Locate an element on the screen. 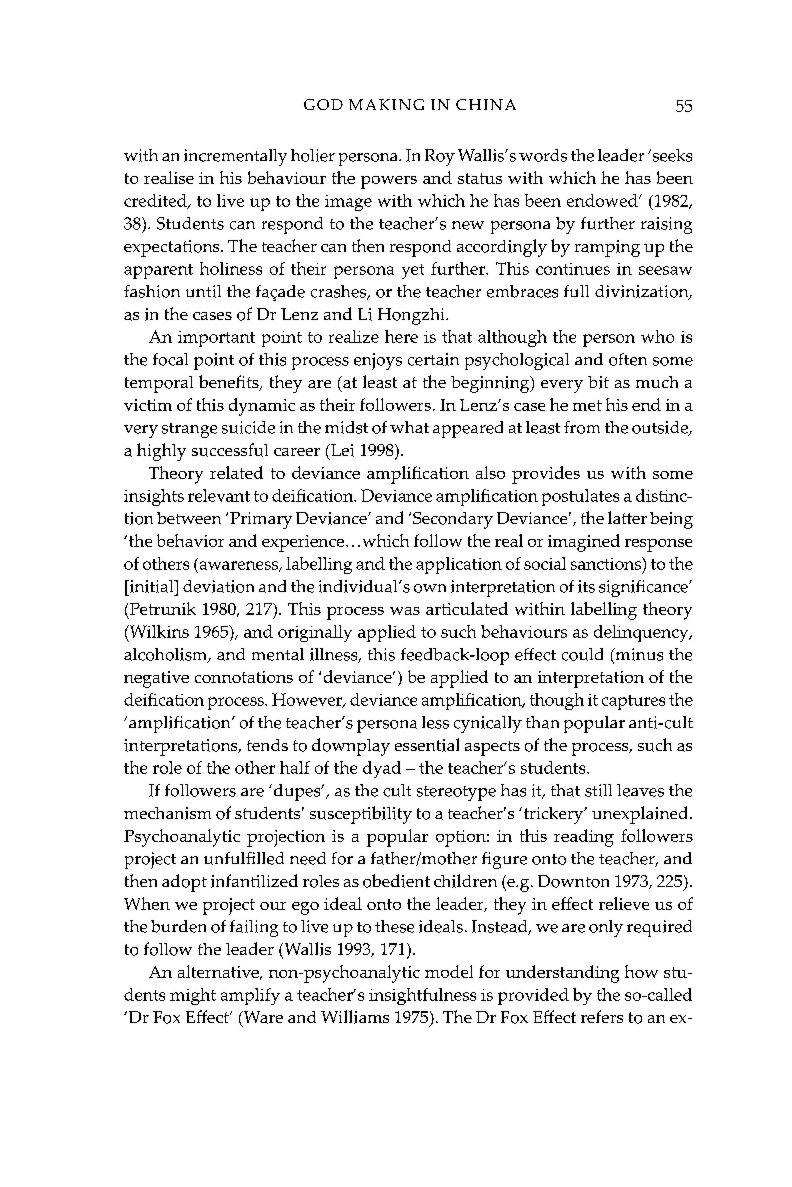  seeks is located at coordinates (671, 155).
